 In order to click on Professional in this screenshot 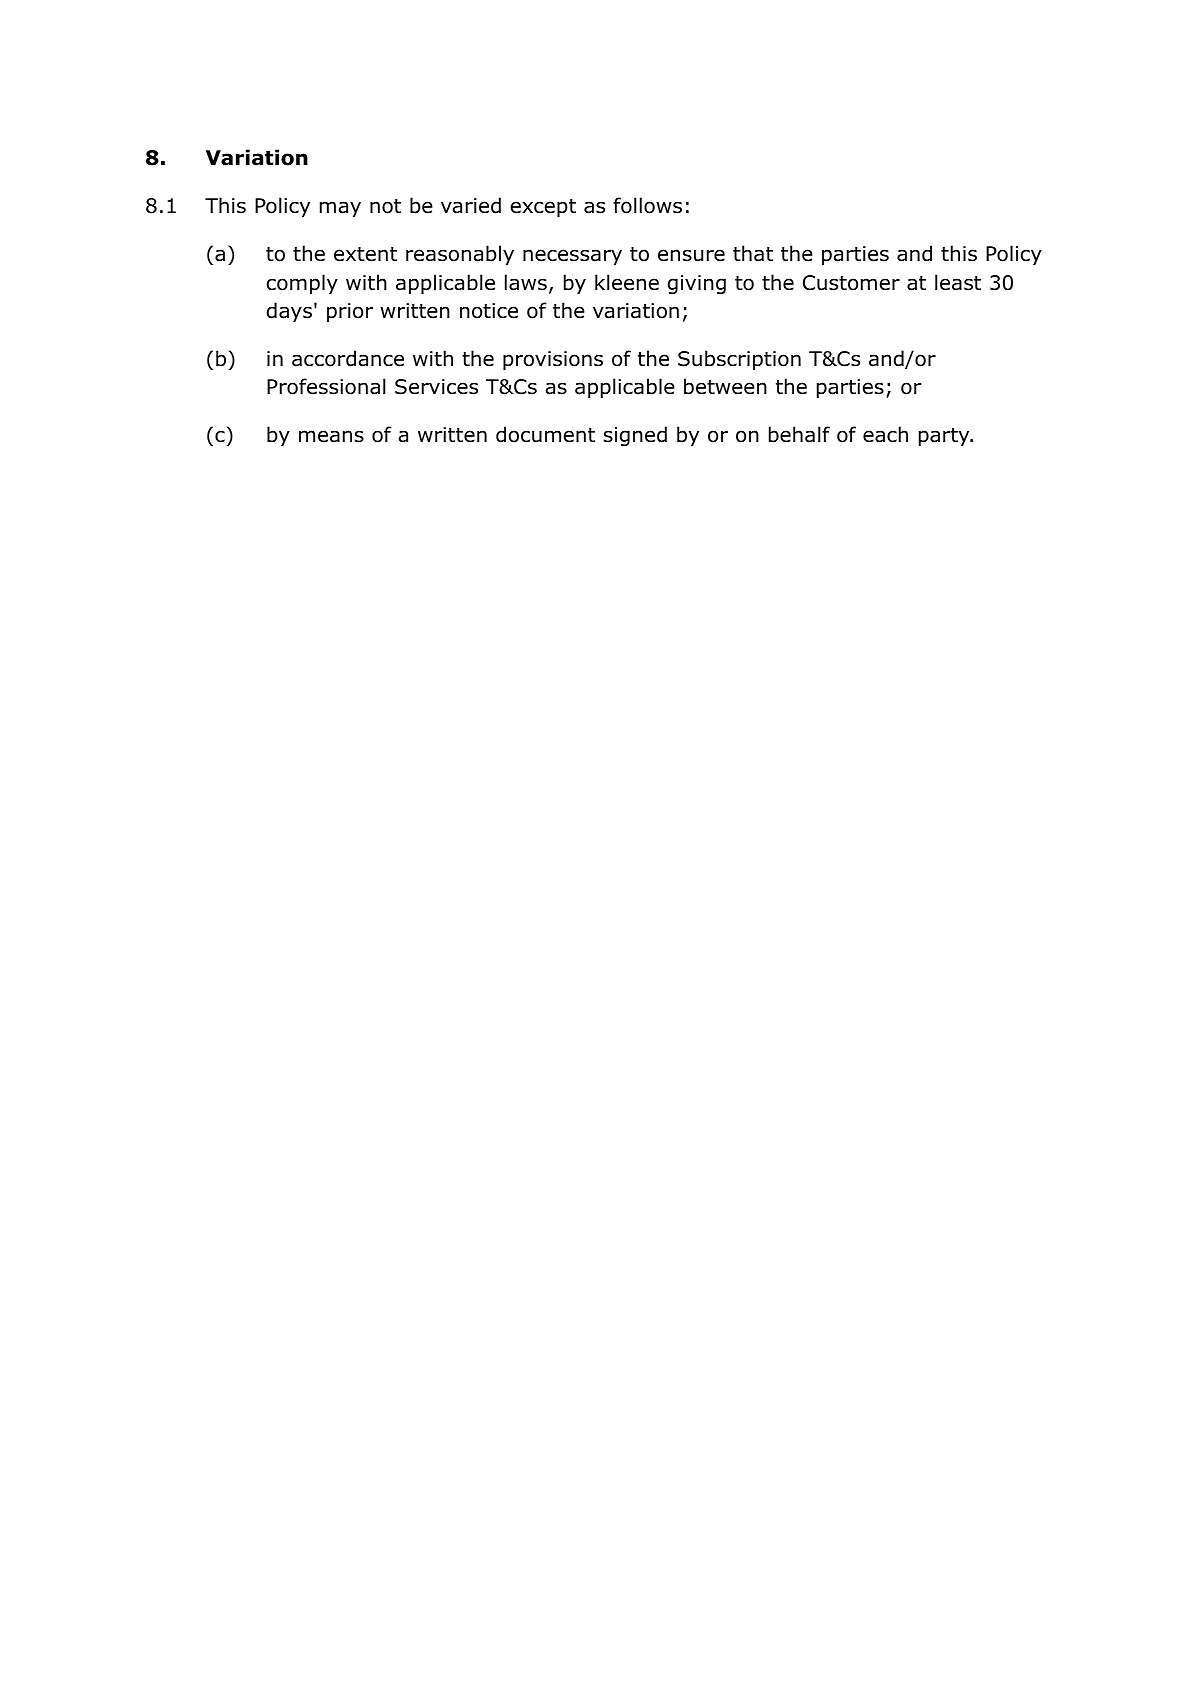, I will do `click(326, 386)`.
